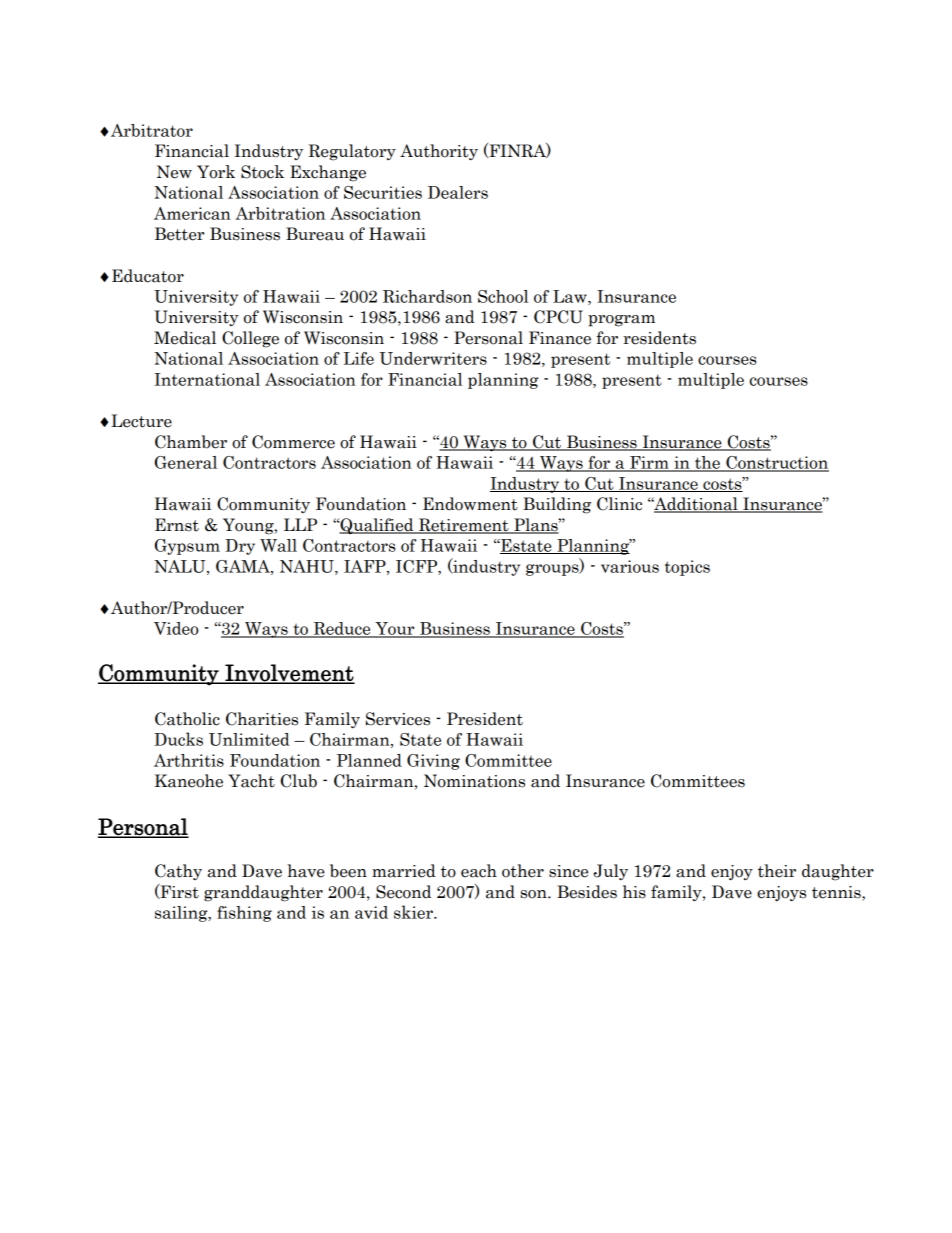 The width and height of the screenshot is (952, 1233). I want to click on their, so click(777, 871).
